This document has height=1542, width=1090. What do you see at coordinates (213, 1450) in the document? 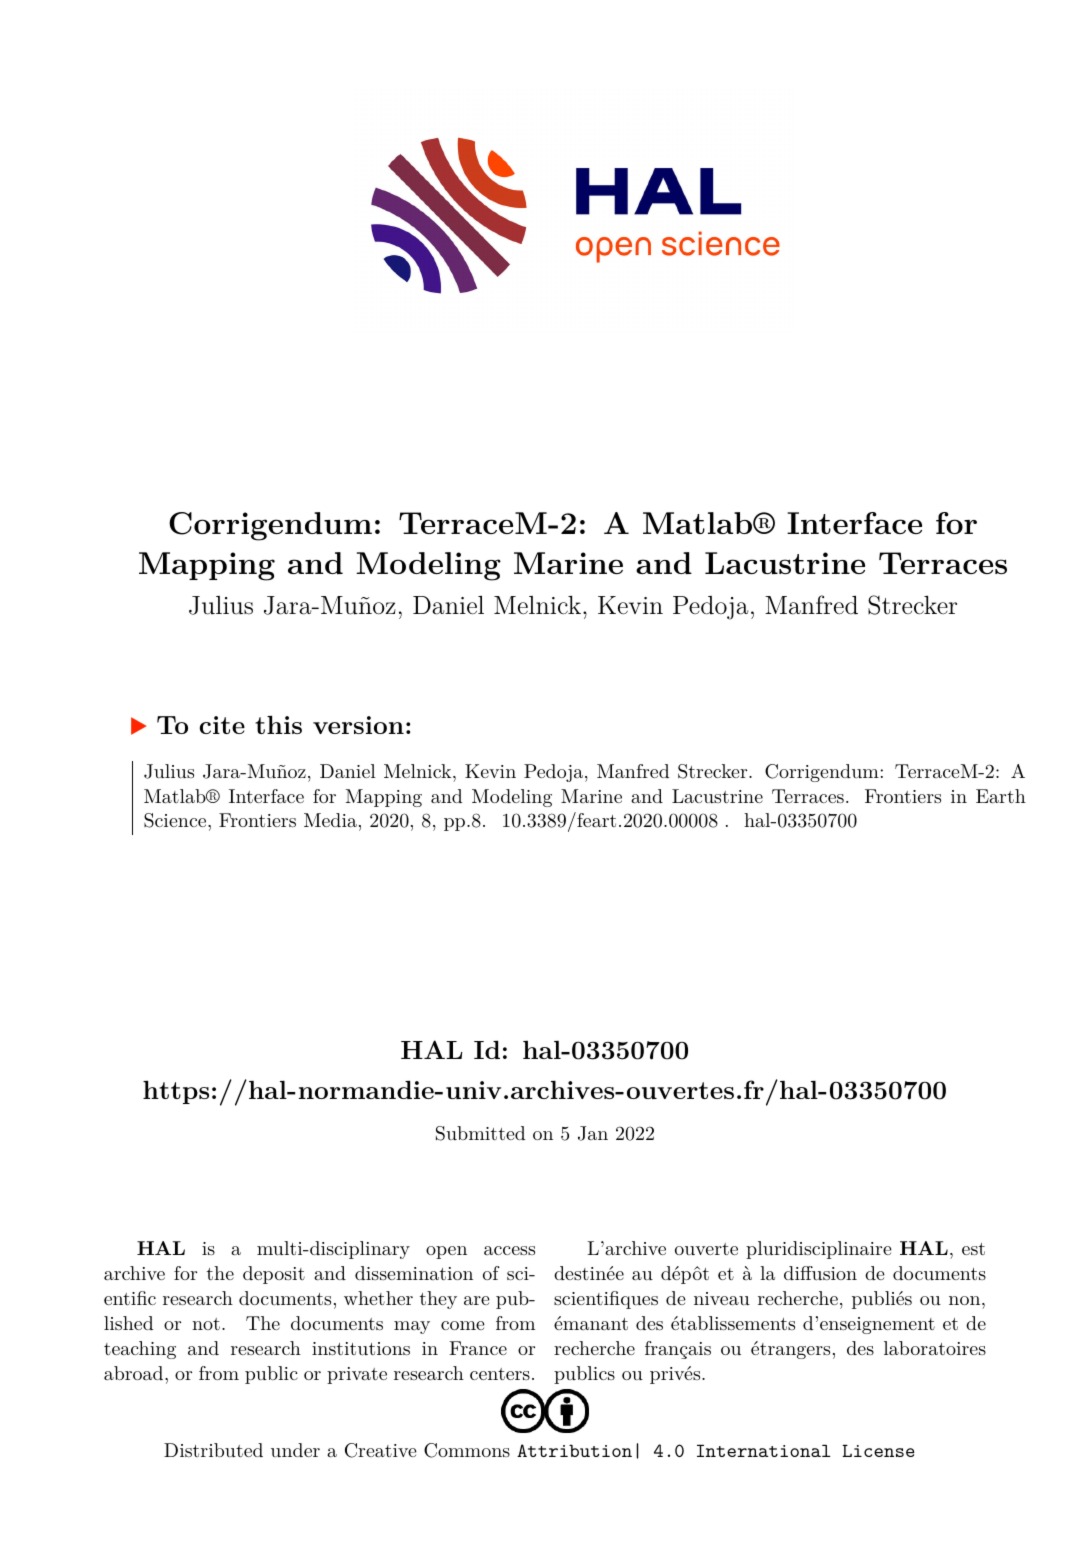
I see `Distributed` at bounding box center [213, 1450].
